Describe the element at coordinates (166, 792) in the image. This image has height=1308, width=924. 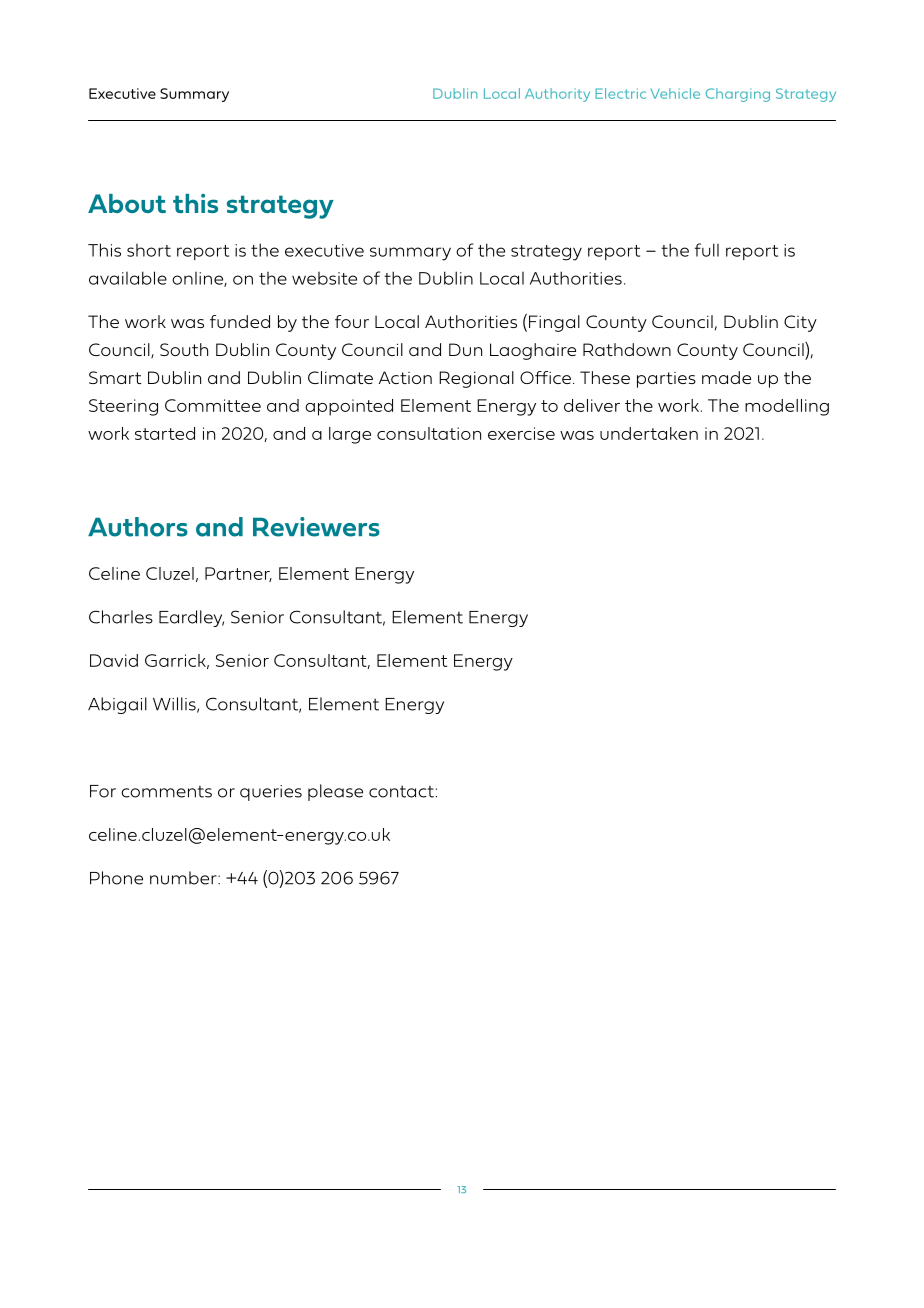
I see `comments` at that location.
